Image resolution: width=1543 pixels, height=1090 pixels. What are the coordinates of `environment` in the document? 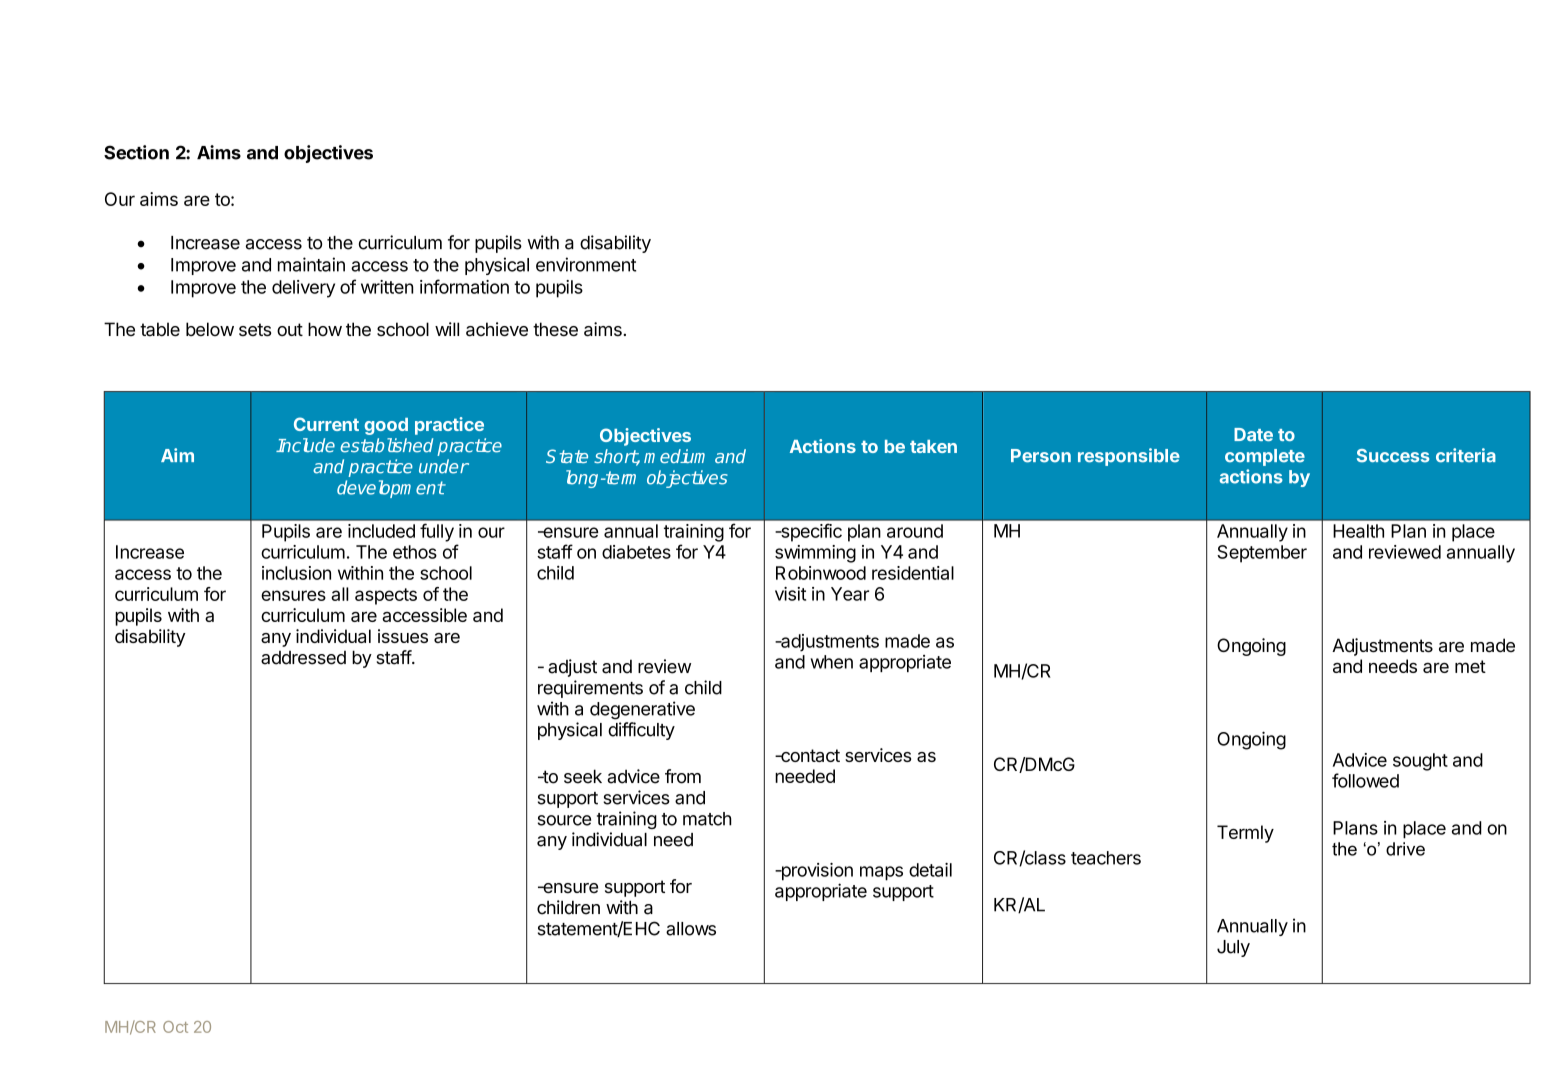 It's located at (586, 264).
